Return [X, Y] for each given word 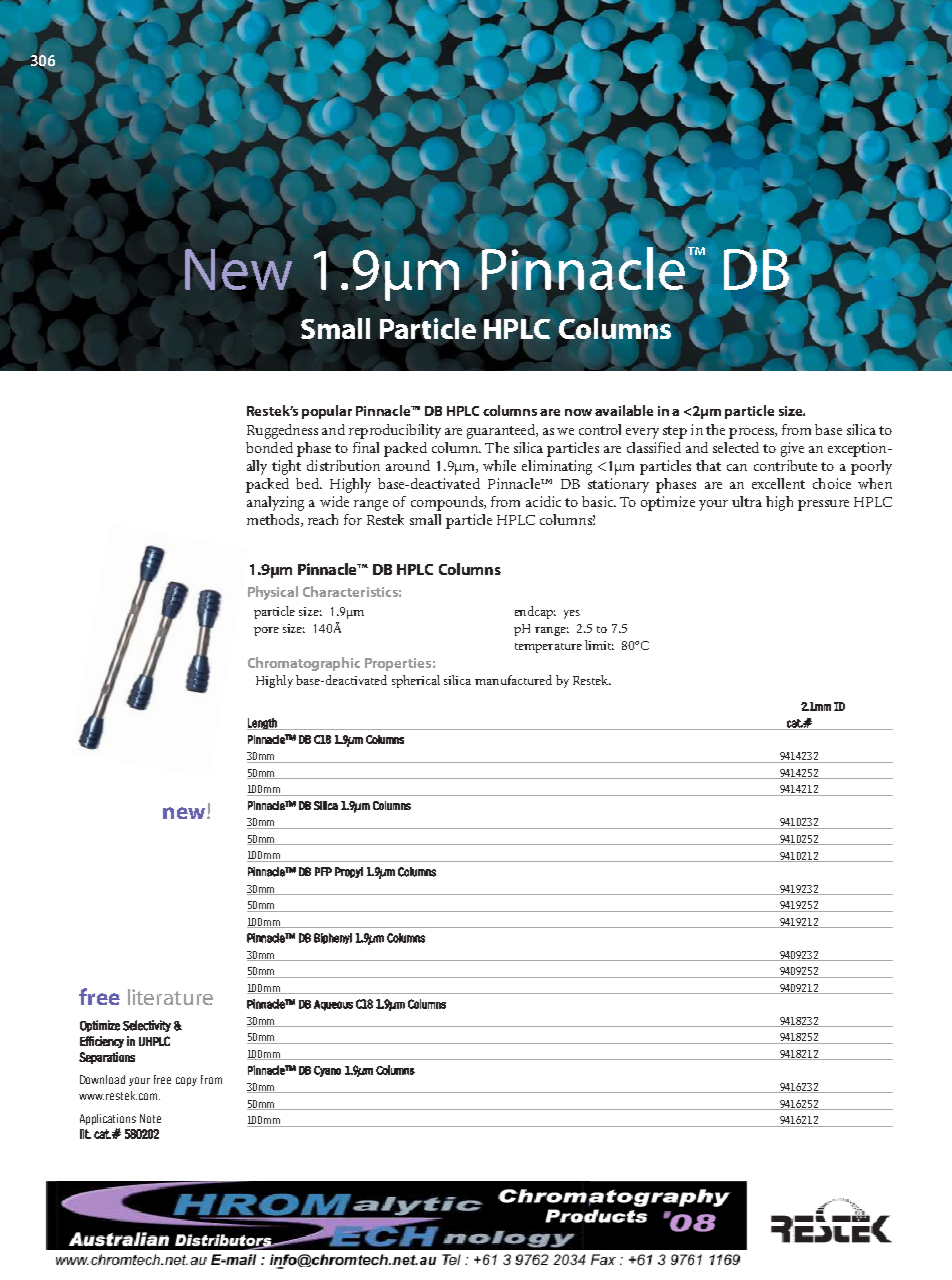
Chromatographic [304, 664]
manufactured [513, 680]
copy [186, 1081]
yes [572, 614]
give [792, 449]
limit [599, 645]
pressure [823, 505]
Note [150, 1118]
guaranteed [502, 431]
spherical [416, 681]
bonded [269, 447]
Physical [273, 593]
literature [170, 997]
